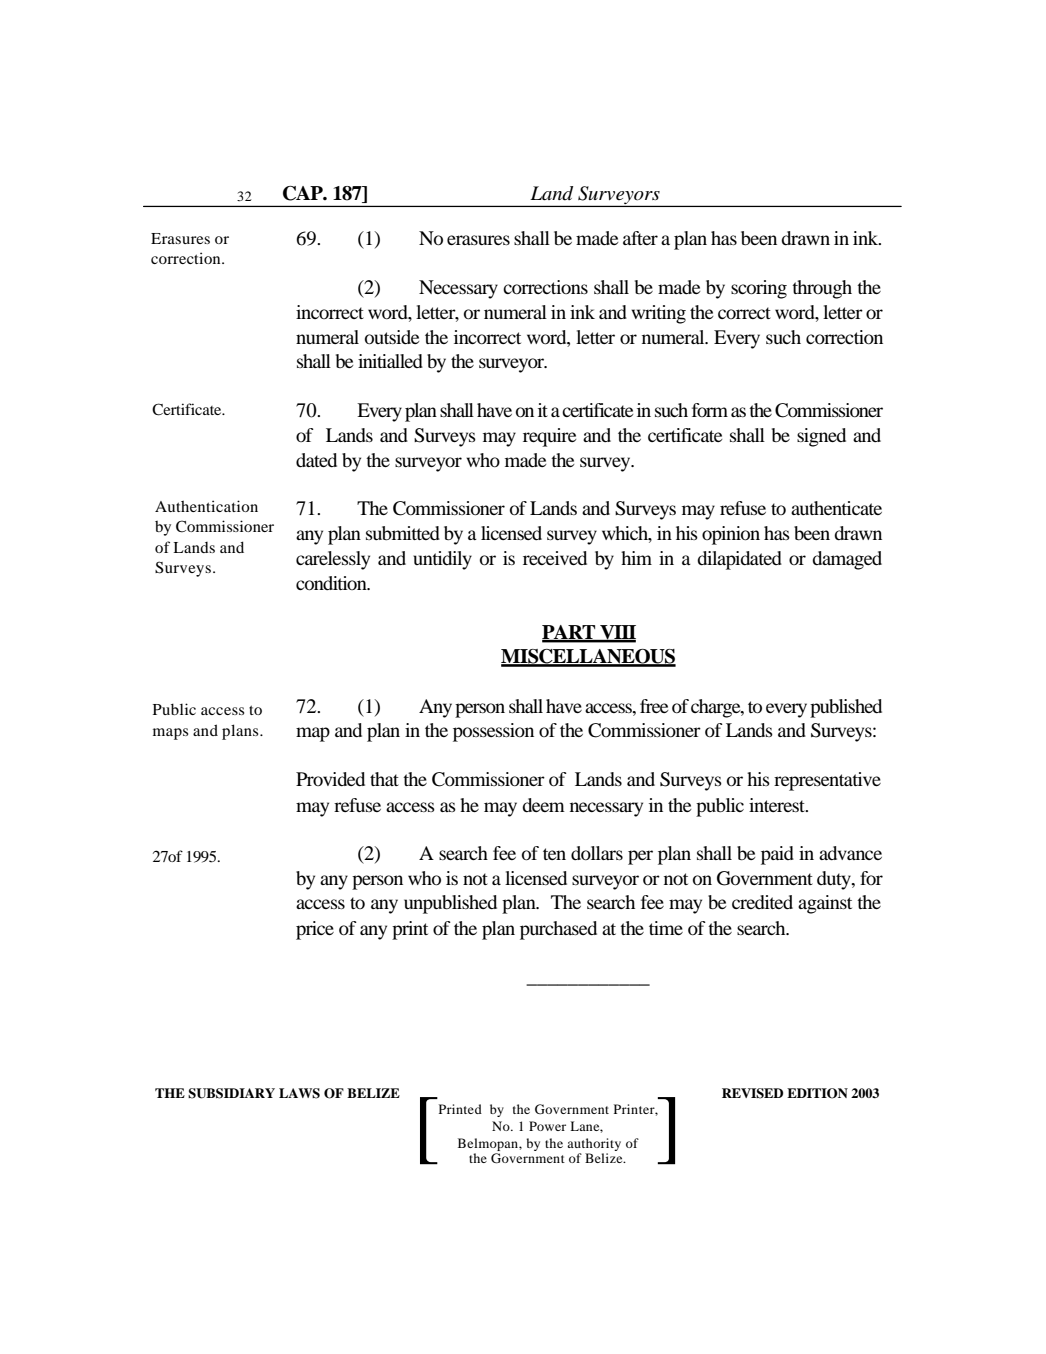 The image size is (1046, 1354). What do you see at coordinates (759, 289) in the screenshot?
I see `scoring` at bounding box center [759, 289].
